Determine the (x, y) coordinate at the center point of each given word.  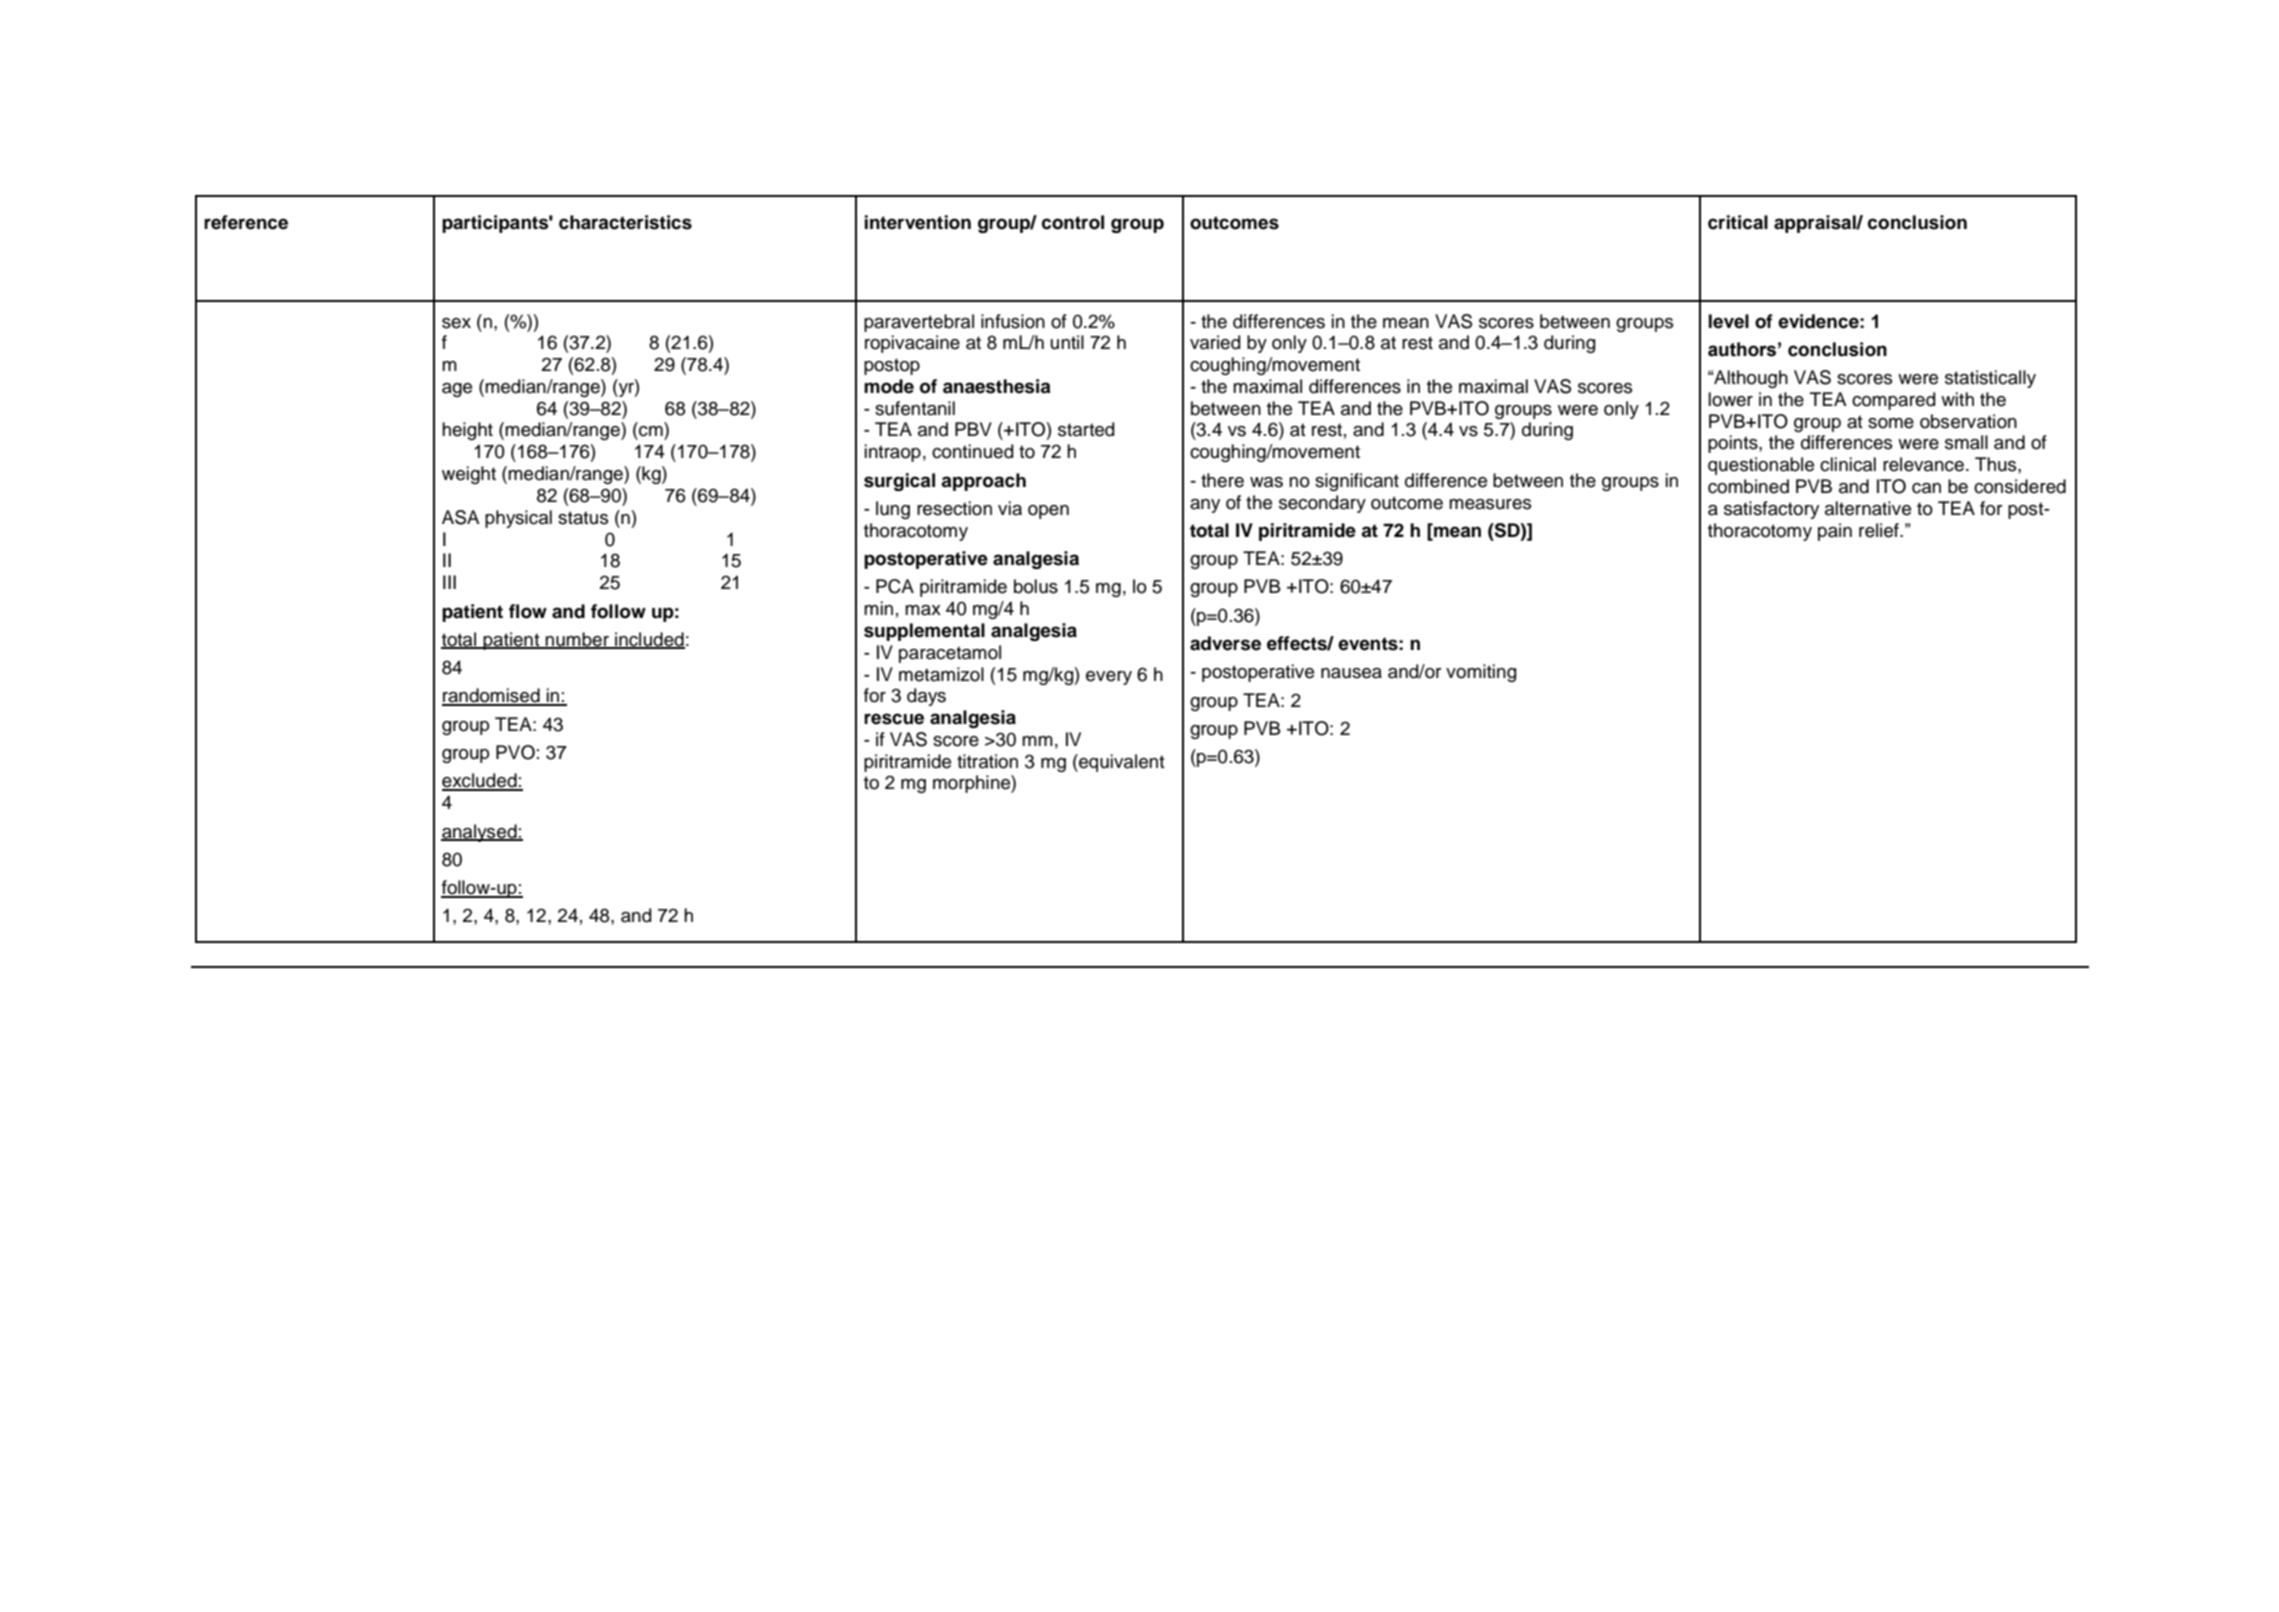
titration (987, 761)
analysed (480, 833)
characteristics (625, 222)
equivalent (1121, 763)
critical (1738, 222)
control (1073, 222)
